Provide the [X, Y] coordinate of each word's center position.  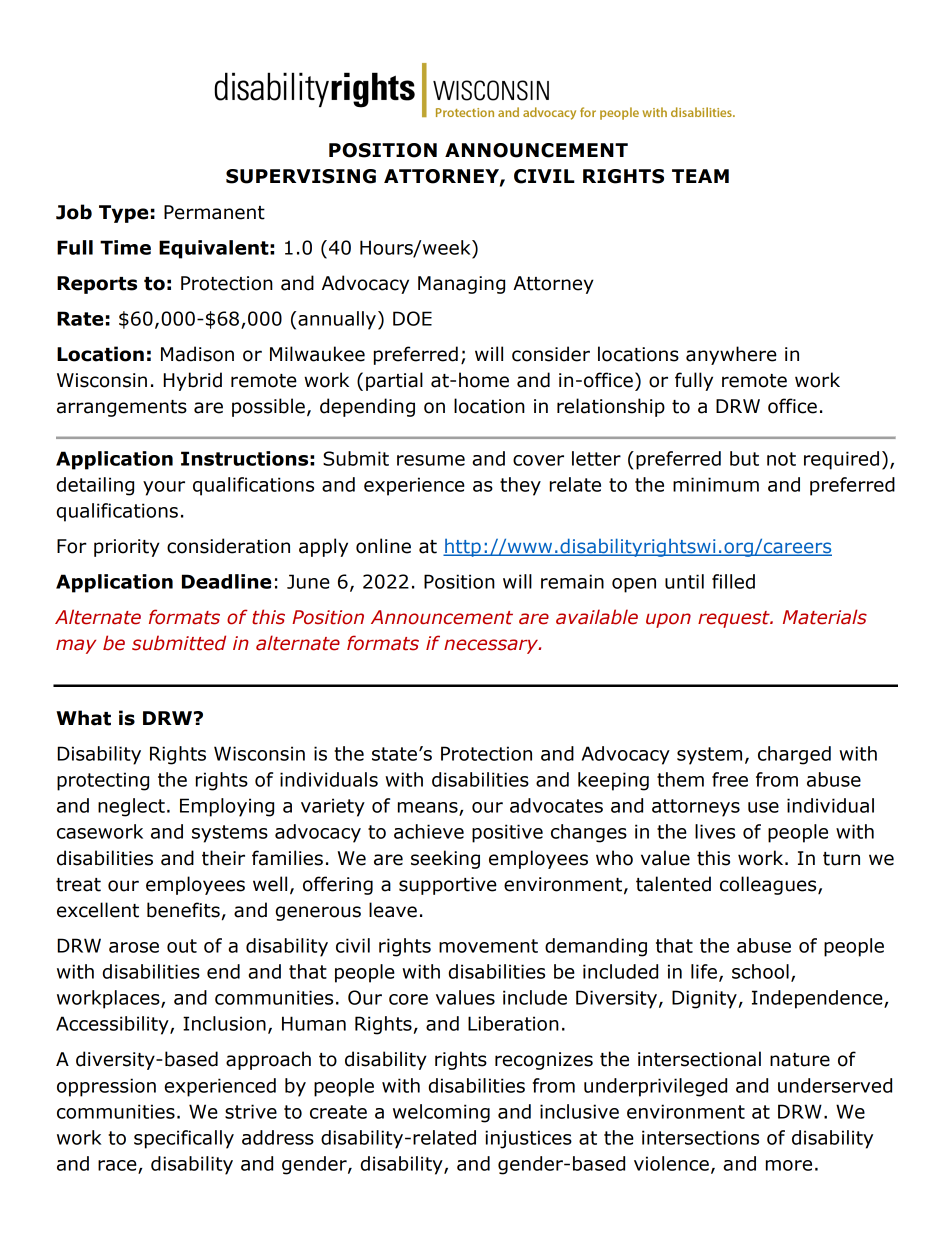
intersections [700, 1137]
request [735, 619]
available [597, 617]
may [76, 646]
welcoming [441, 1113]
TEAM [700, 176]
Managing [461, 285]
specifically [184, 1139]
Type [123, 214]
